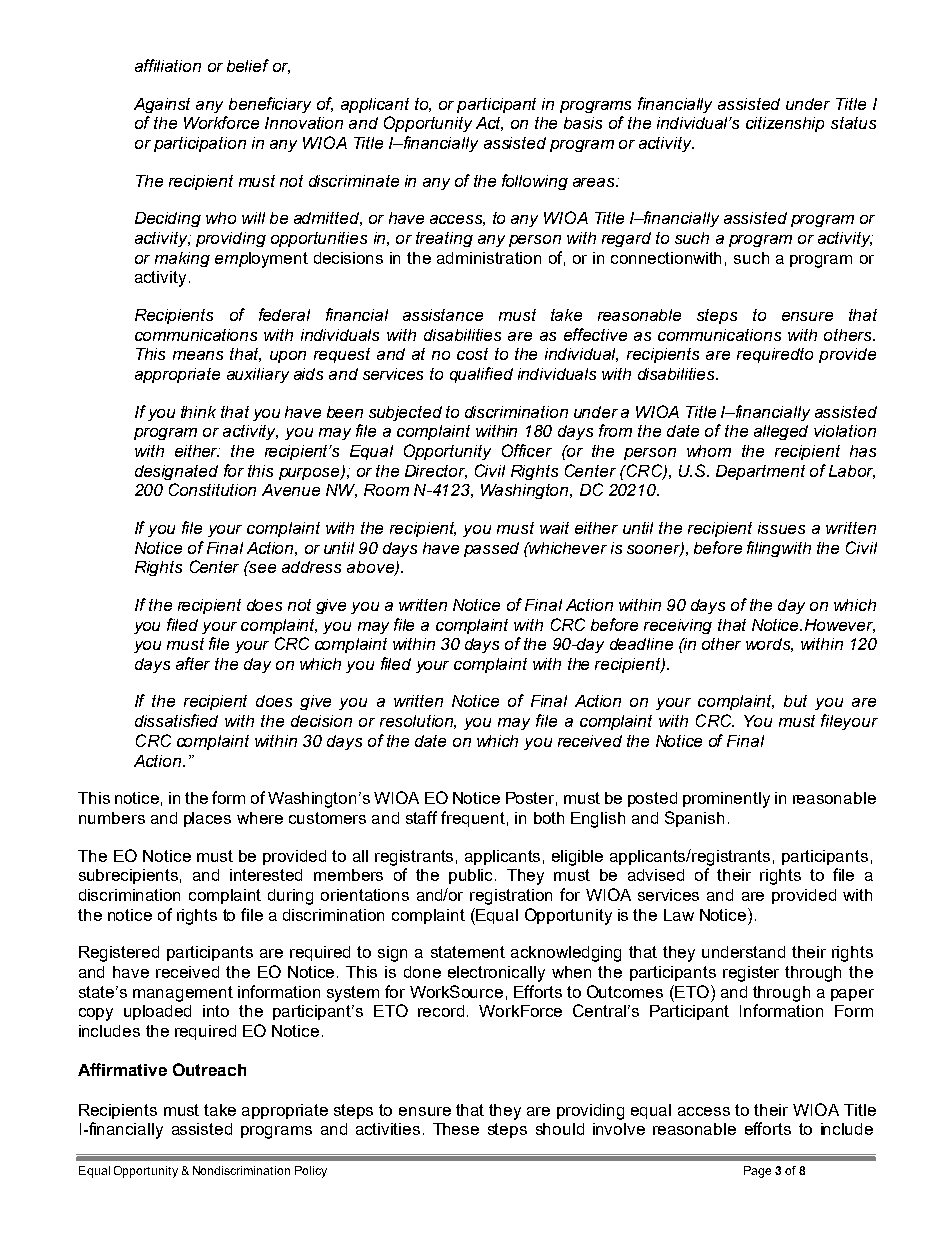 This screenshot has width=952, height=1233. I want to click on basis, so click(583, 123).
